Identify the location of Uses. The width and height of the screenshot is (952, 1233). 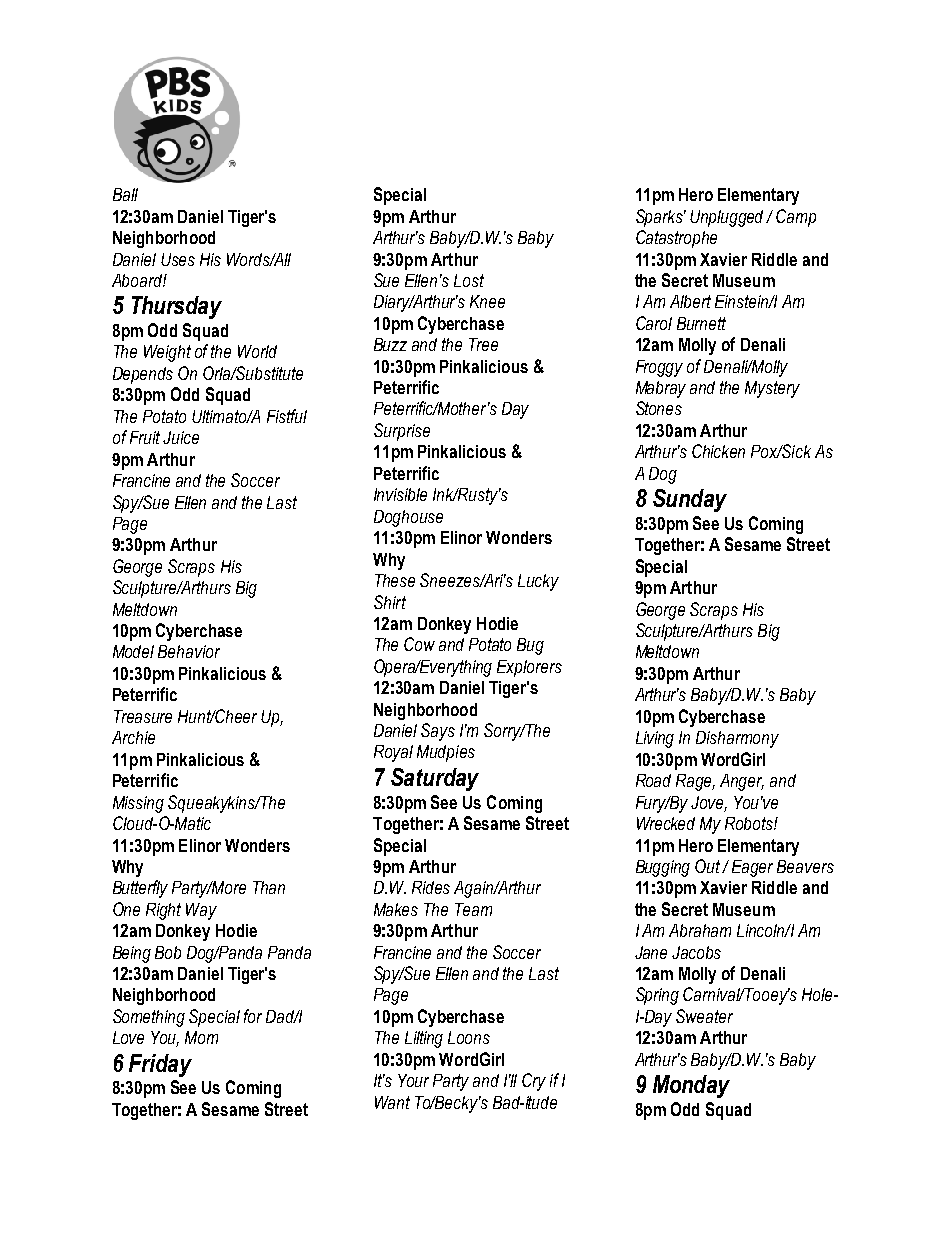
(178, 259).
